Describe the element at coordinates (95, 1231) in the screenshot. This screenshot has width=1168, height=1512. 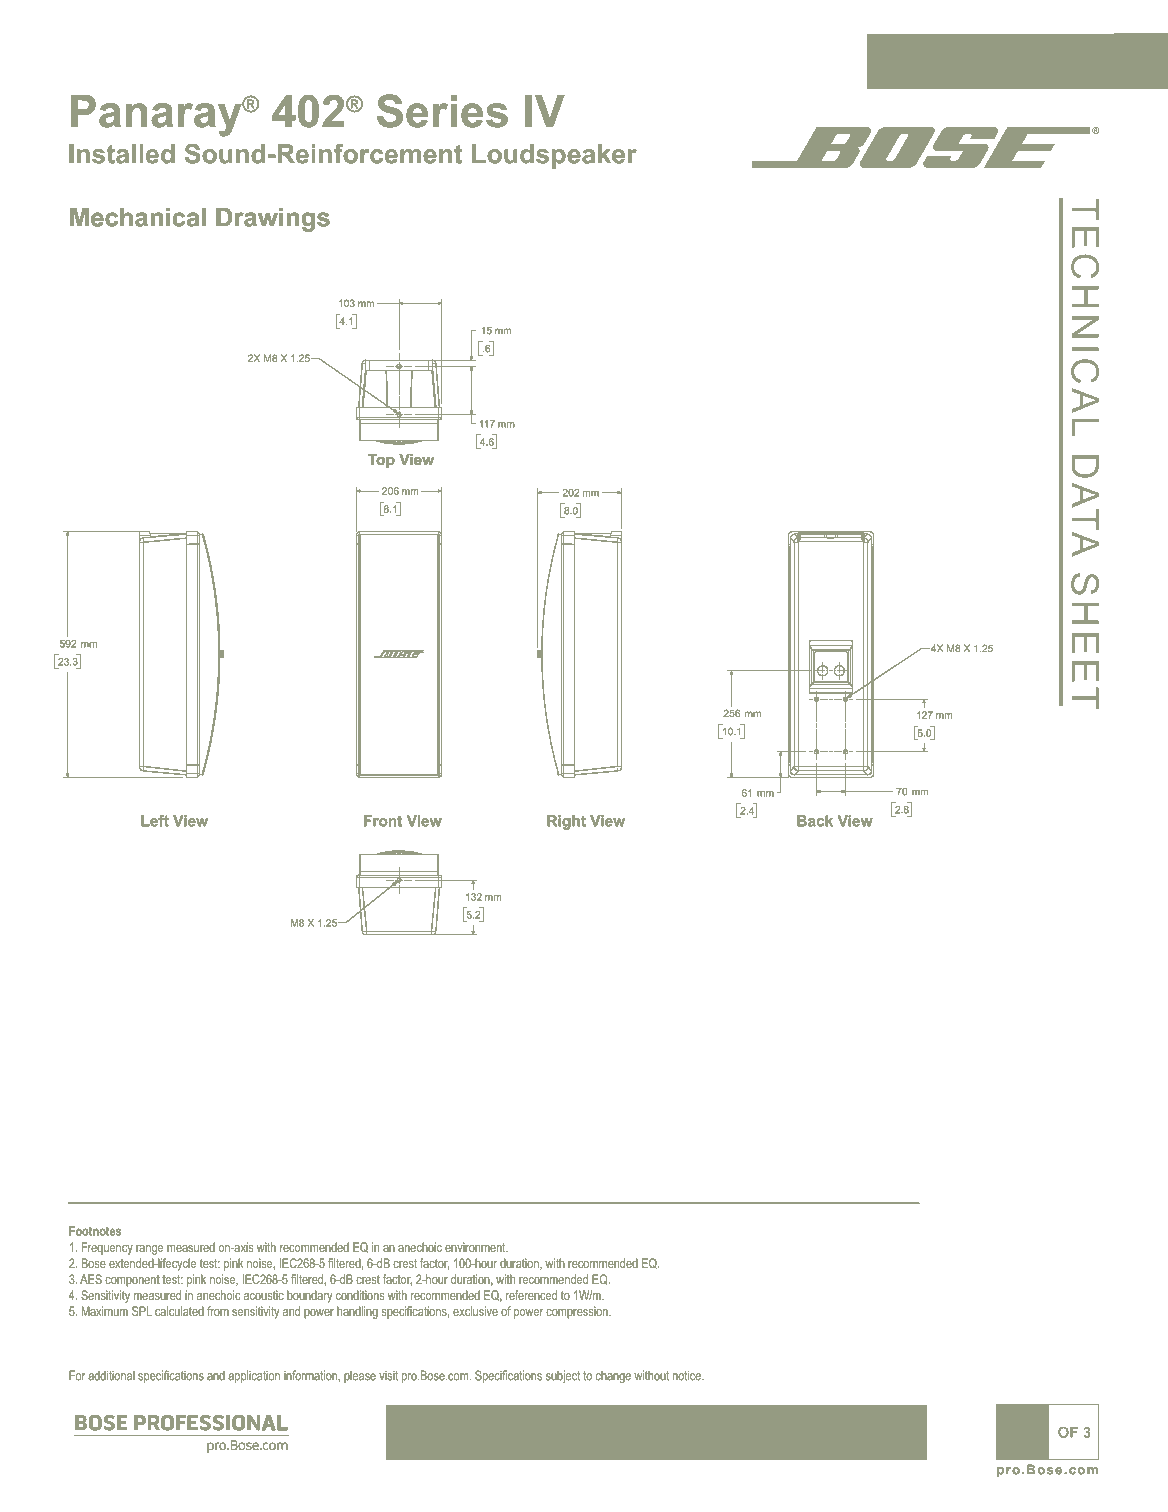
I see `Footnotes` at that location.
